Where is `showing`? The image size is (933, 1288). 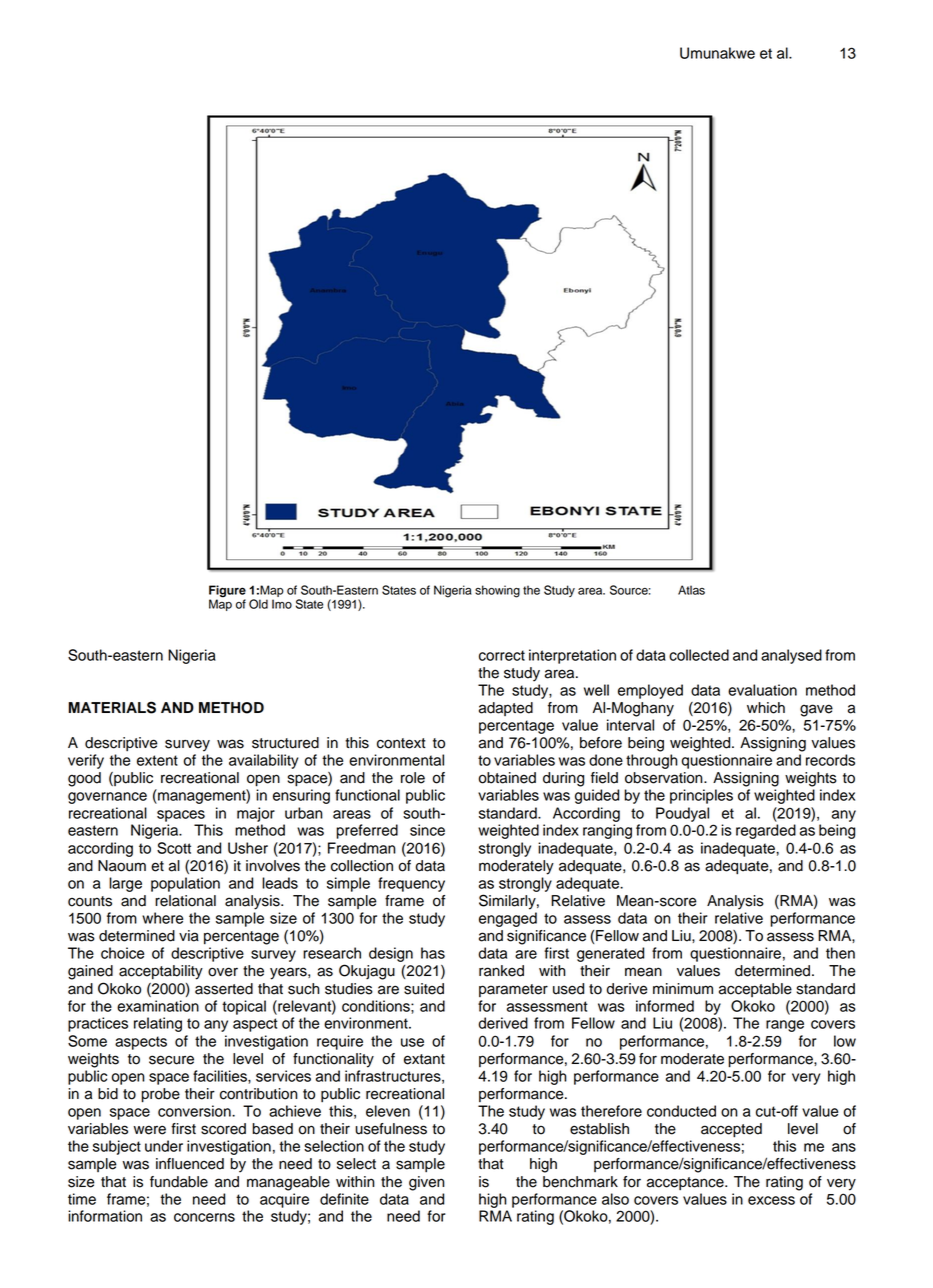 showing is located at coordinates (497, 591).
